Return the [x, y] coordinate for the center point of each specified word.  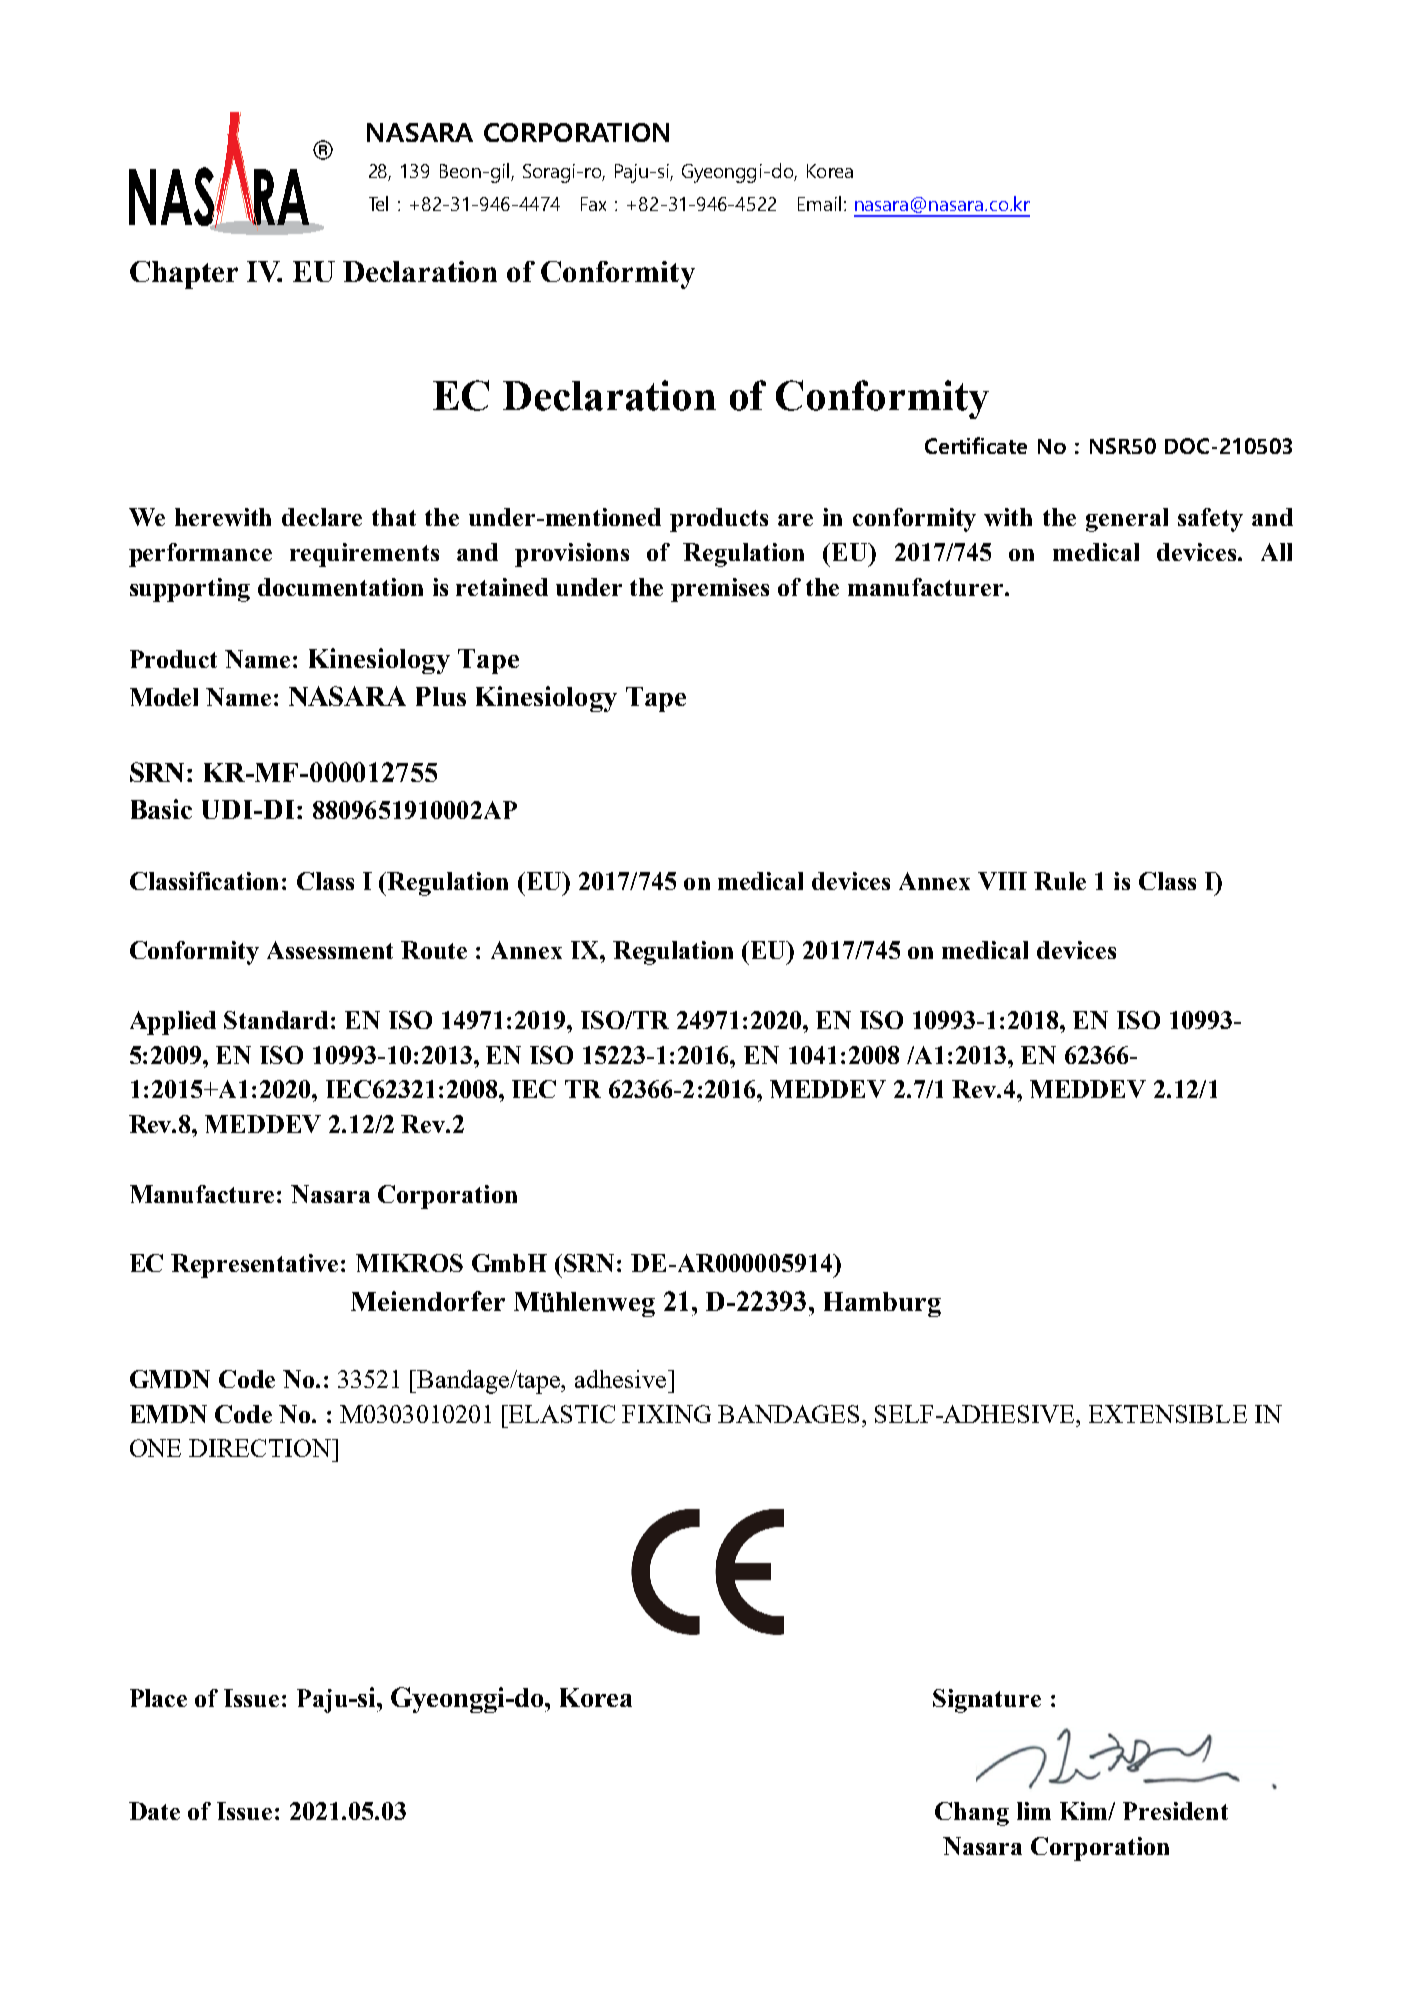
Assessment [330, 950]
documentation [340, 587]
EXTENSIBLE [1168, 1414]
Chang [972, 1814]
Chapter [184, 275]
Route [434, 950]
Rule [1060, 881]
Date [154, 1811]
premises [720, 590]
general [1127, 520]
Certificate [976, 445]
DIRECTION [261, 1448]
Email [819, 203]
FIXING [666, 1414]
